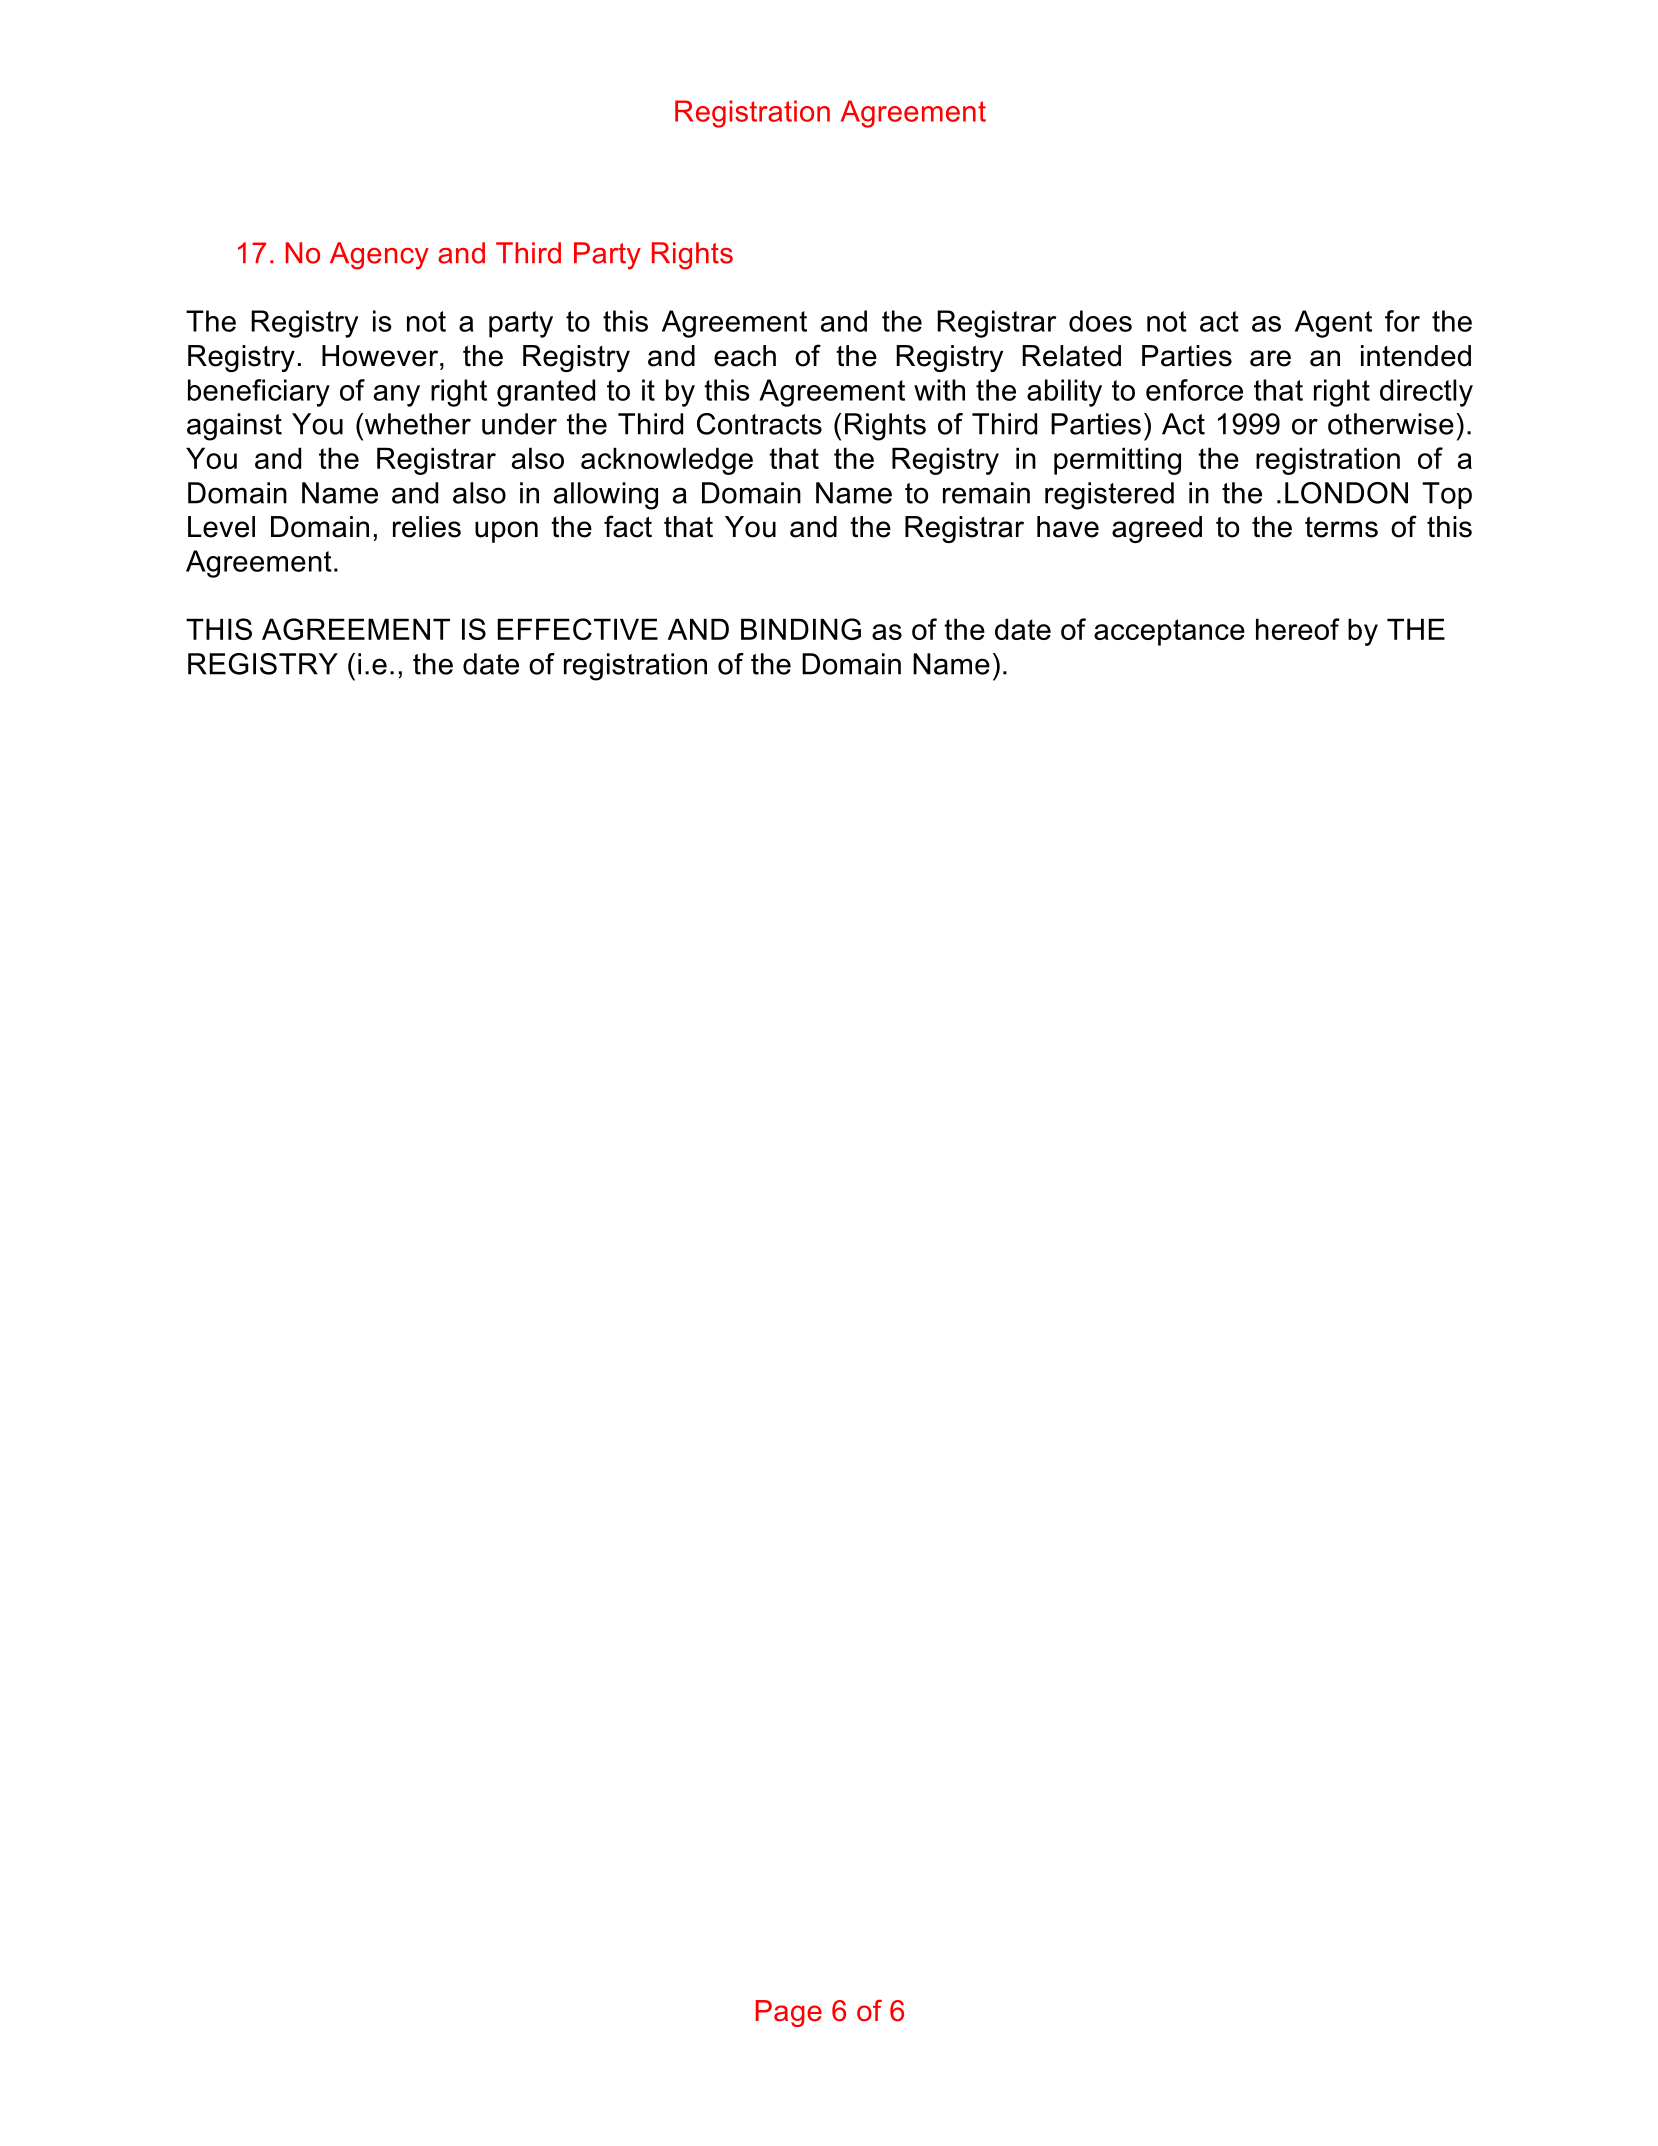 The width and height of the image is (1658, 2146). Describe the element at coordinates (1333, 324) in the image. I see `Agent` at that location.
